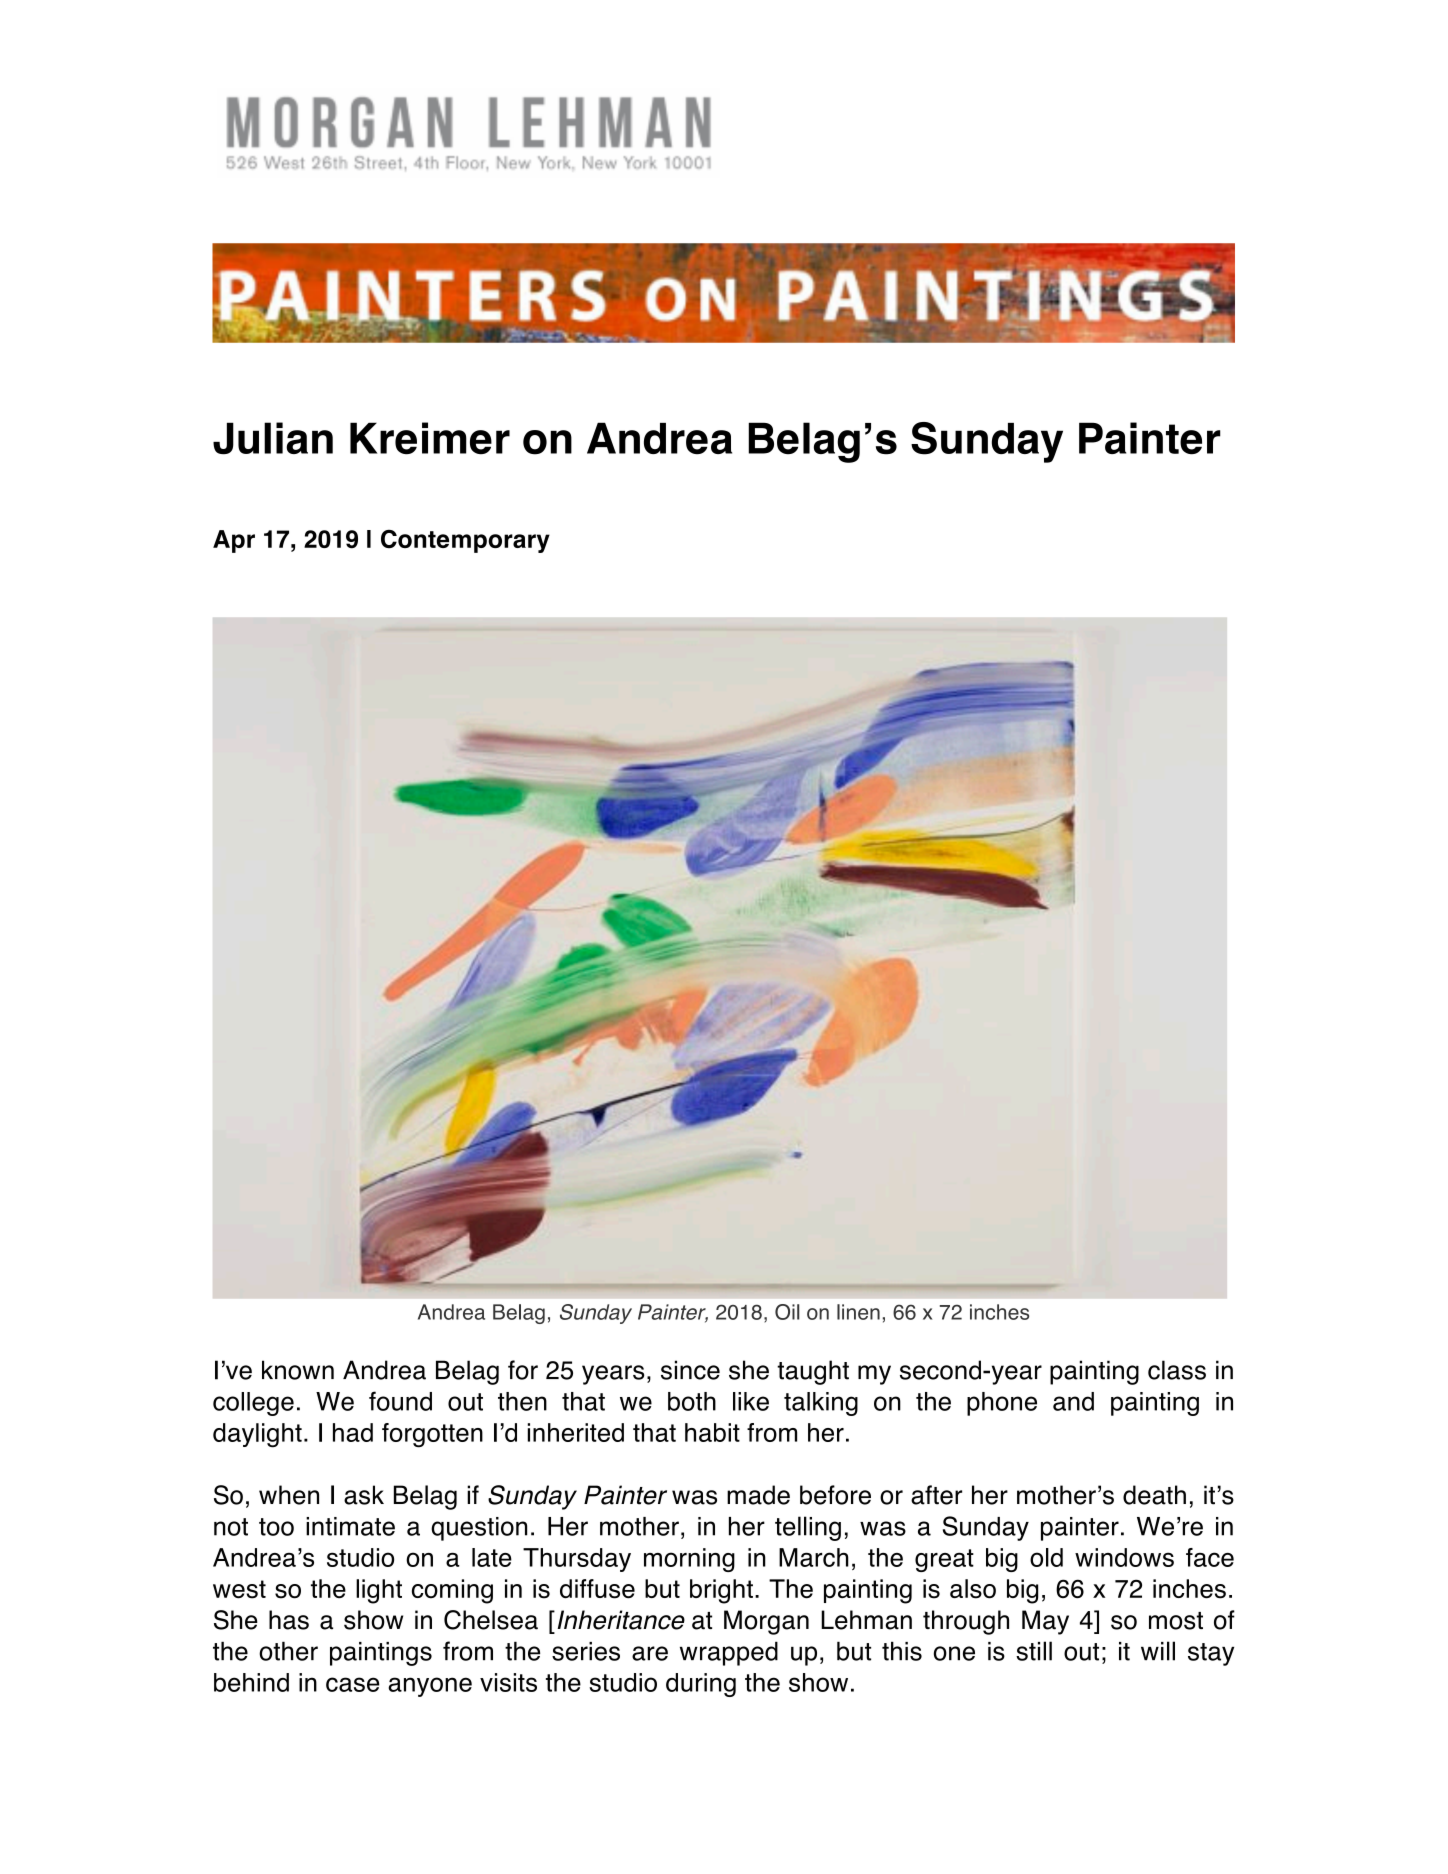 This screenshot has height=1874, width=1448. Describe the element at coordinates (234, 541) in the screenshot. I see `Apr` at that location.
